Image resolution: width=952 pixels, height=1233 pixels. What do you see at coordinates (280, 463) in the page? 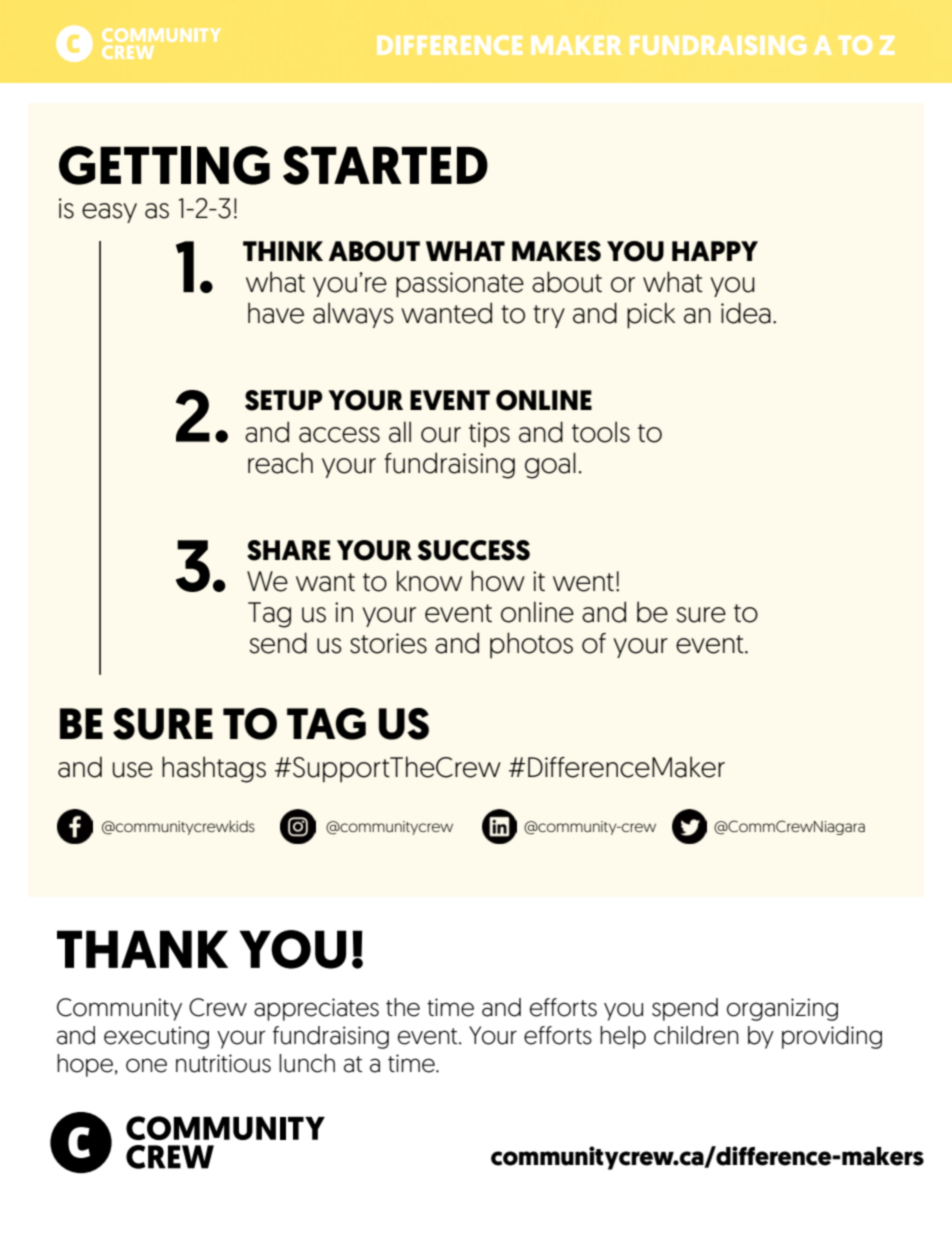
I see `reach` at bounding box center [280, 463].
